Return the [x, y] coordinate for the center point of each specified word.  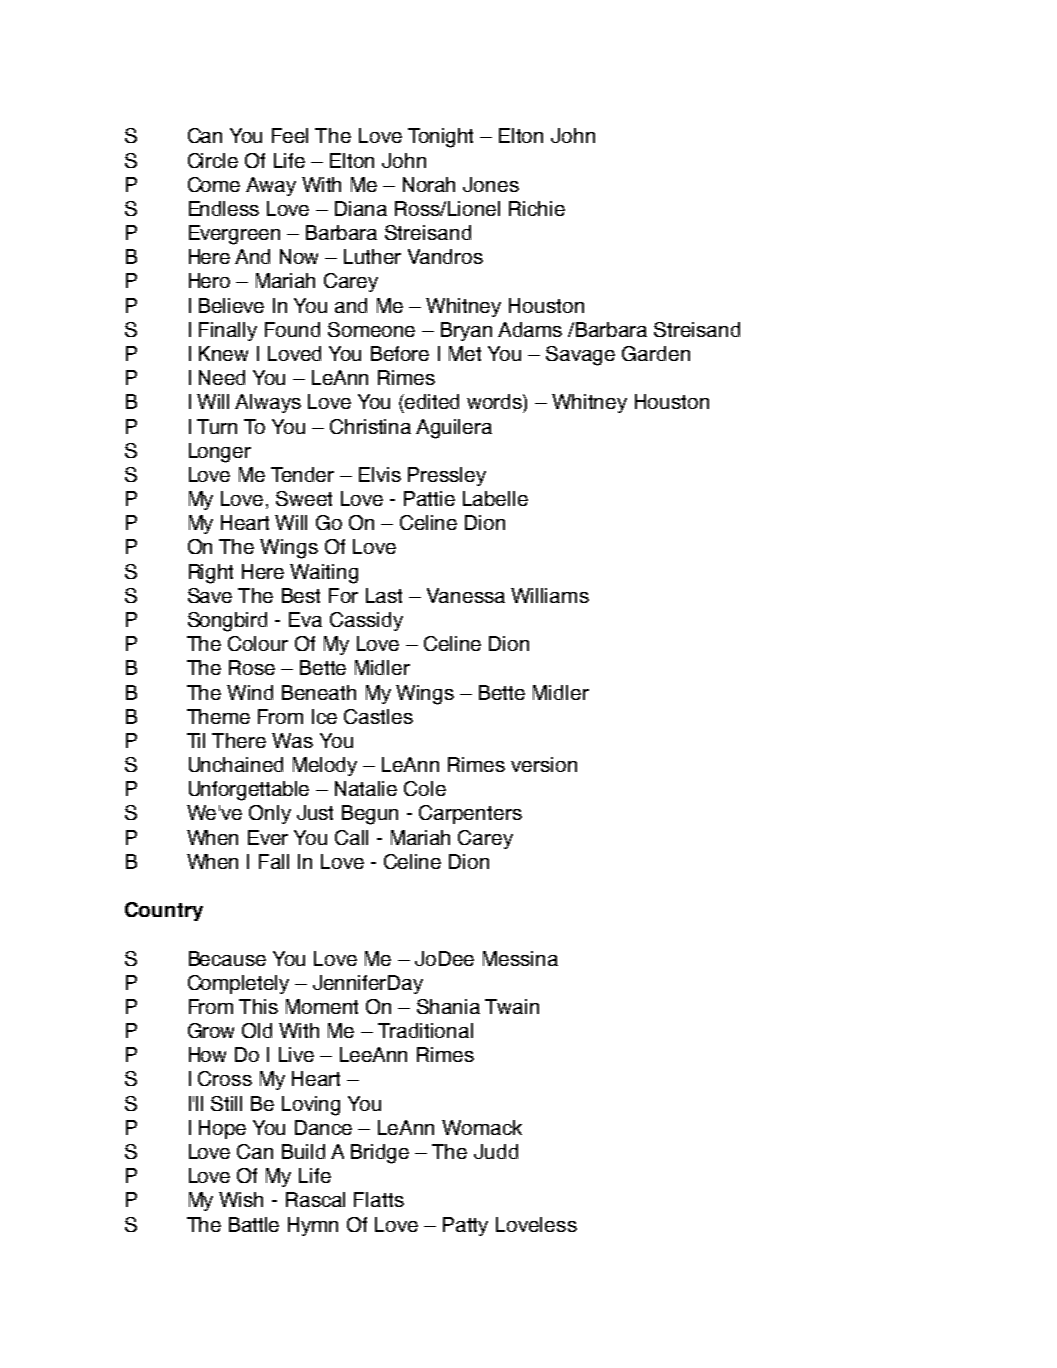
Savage [580, 356]
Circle [213, 160]
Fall [274, 861]
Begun [370, 815]
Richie [537, 208]
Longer [220, 453]
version [544, 764]
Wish [241, 1199]
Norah [429, 184]
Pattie [429, 498]
